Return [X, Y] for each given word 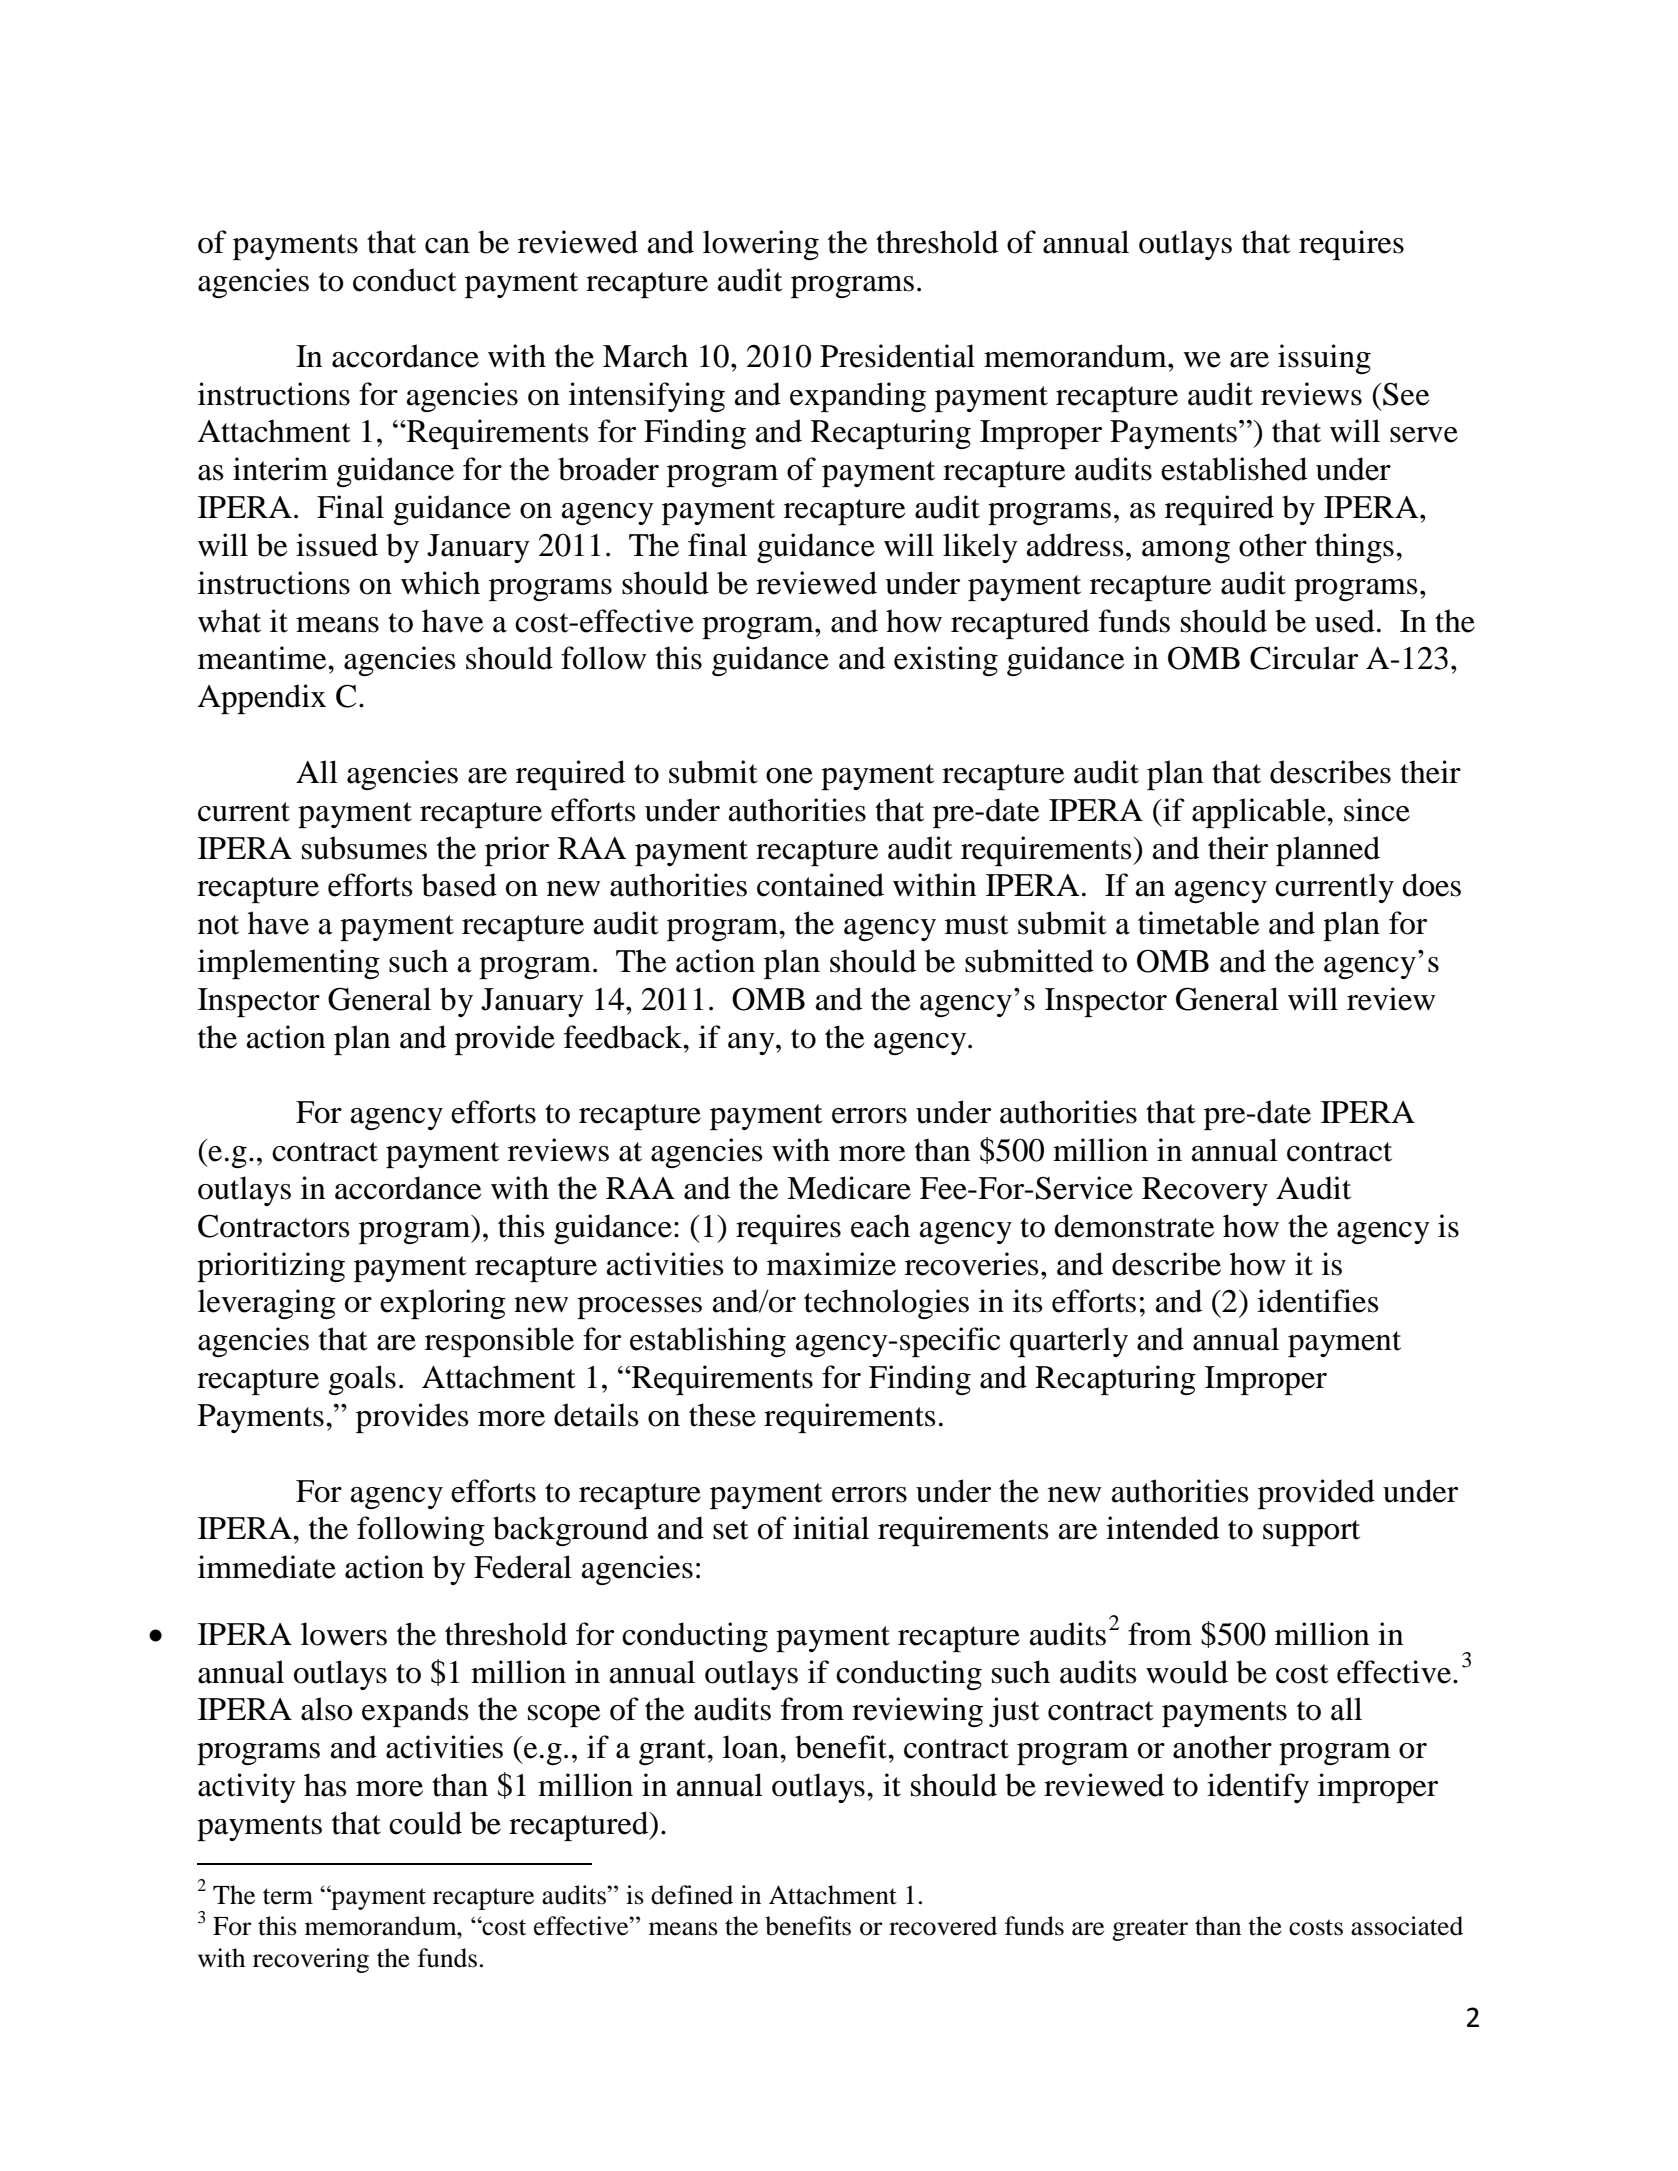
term [288, 1896]
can [447, 246]
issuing [1324, 359]
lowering [761, 245]
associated [1407, 1926]
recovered [943, 1926]
